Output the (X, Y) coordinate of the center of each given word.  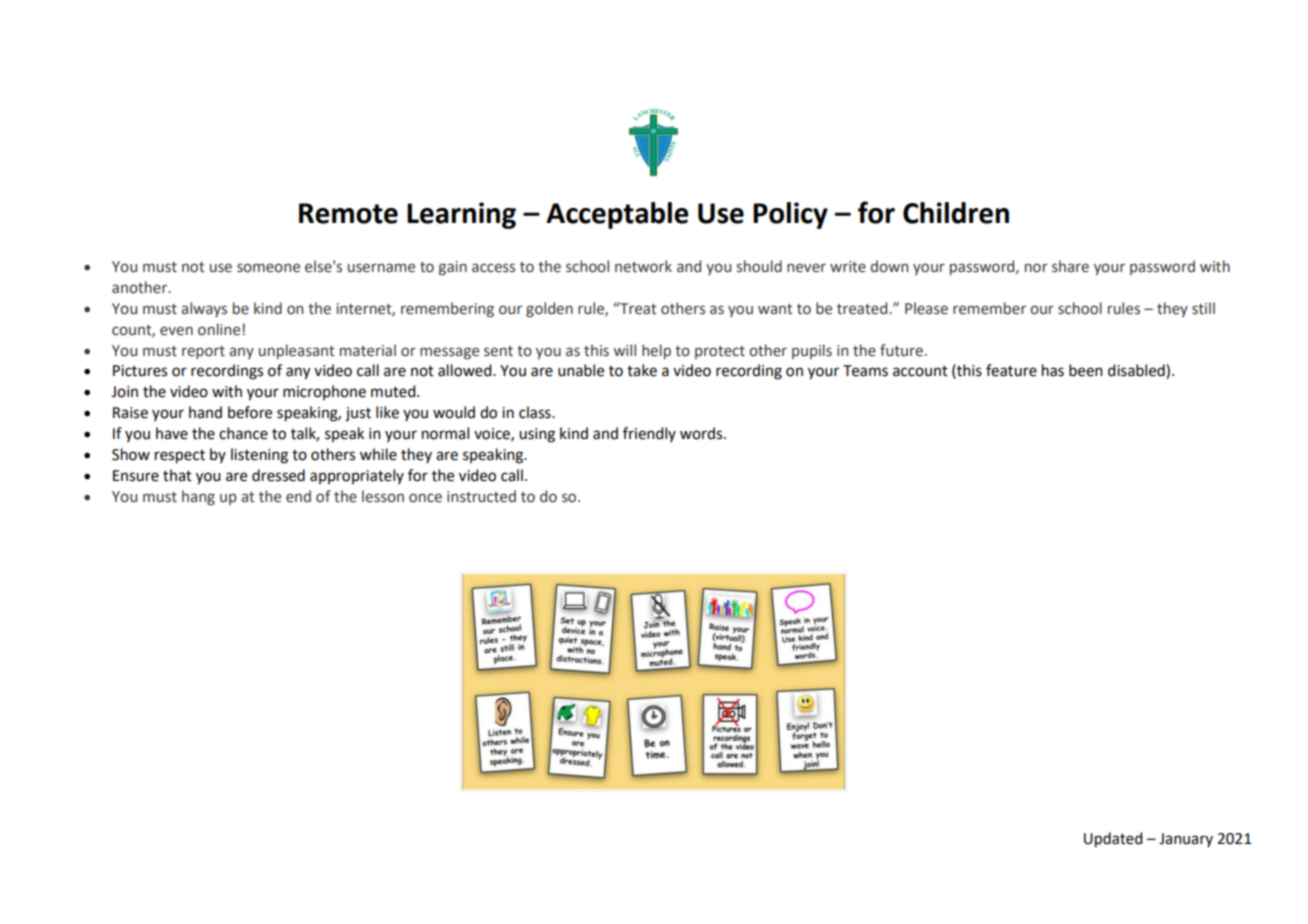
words (702, 433)
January (1186, 840)
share (1070, 266)
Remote (348, 213)
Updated (1113, 840)
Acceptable (617, 215)
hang (198, 497)
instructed (481, 496)
